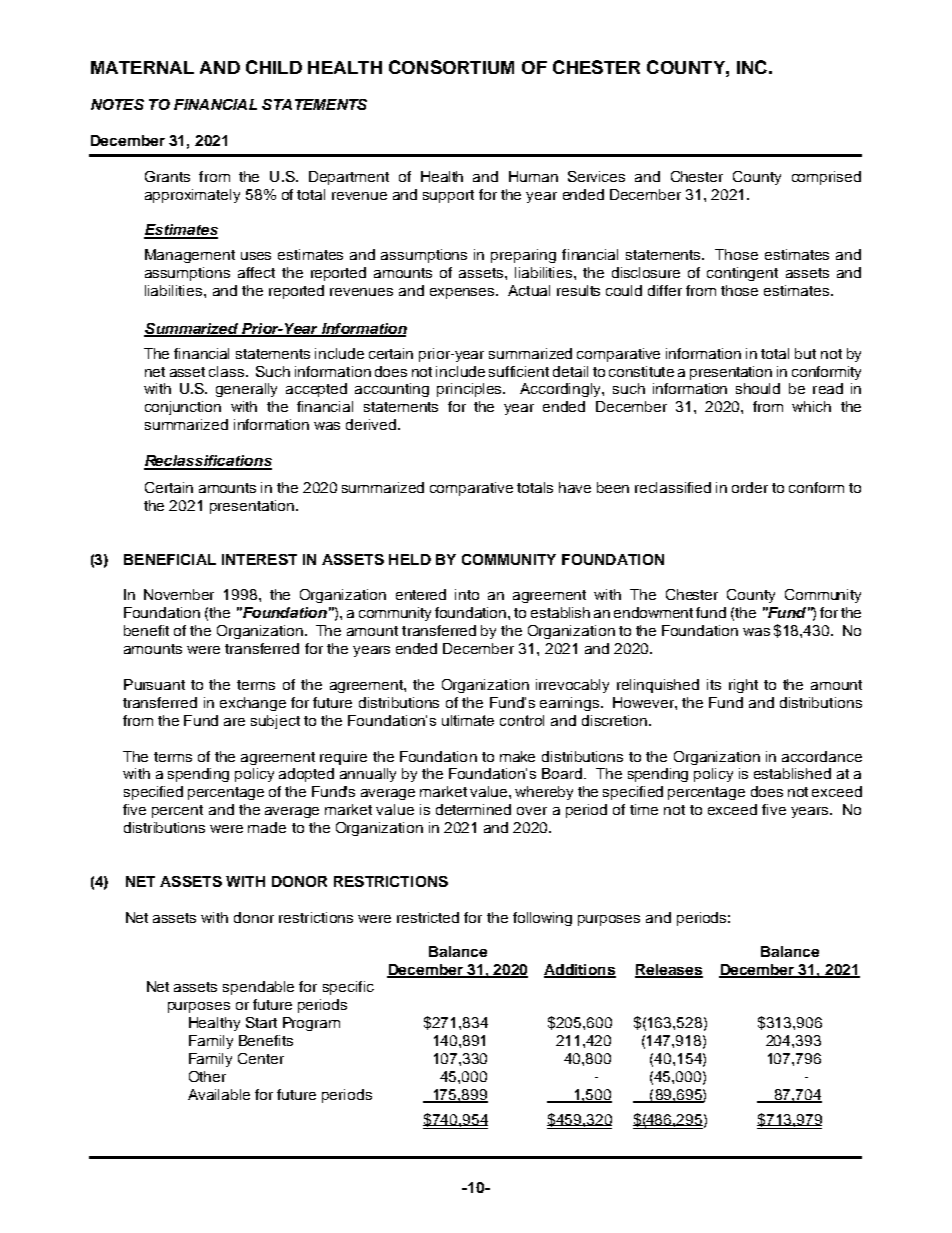 This image has height=1233, width=952. I want to click on CONSORTIUM, so click(451, 67).
